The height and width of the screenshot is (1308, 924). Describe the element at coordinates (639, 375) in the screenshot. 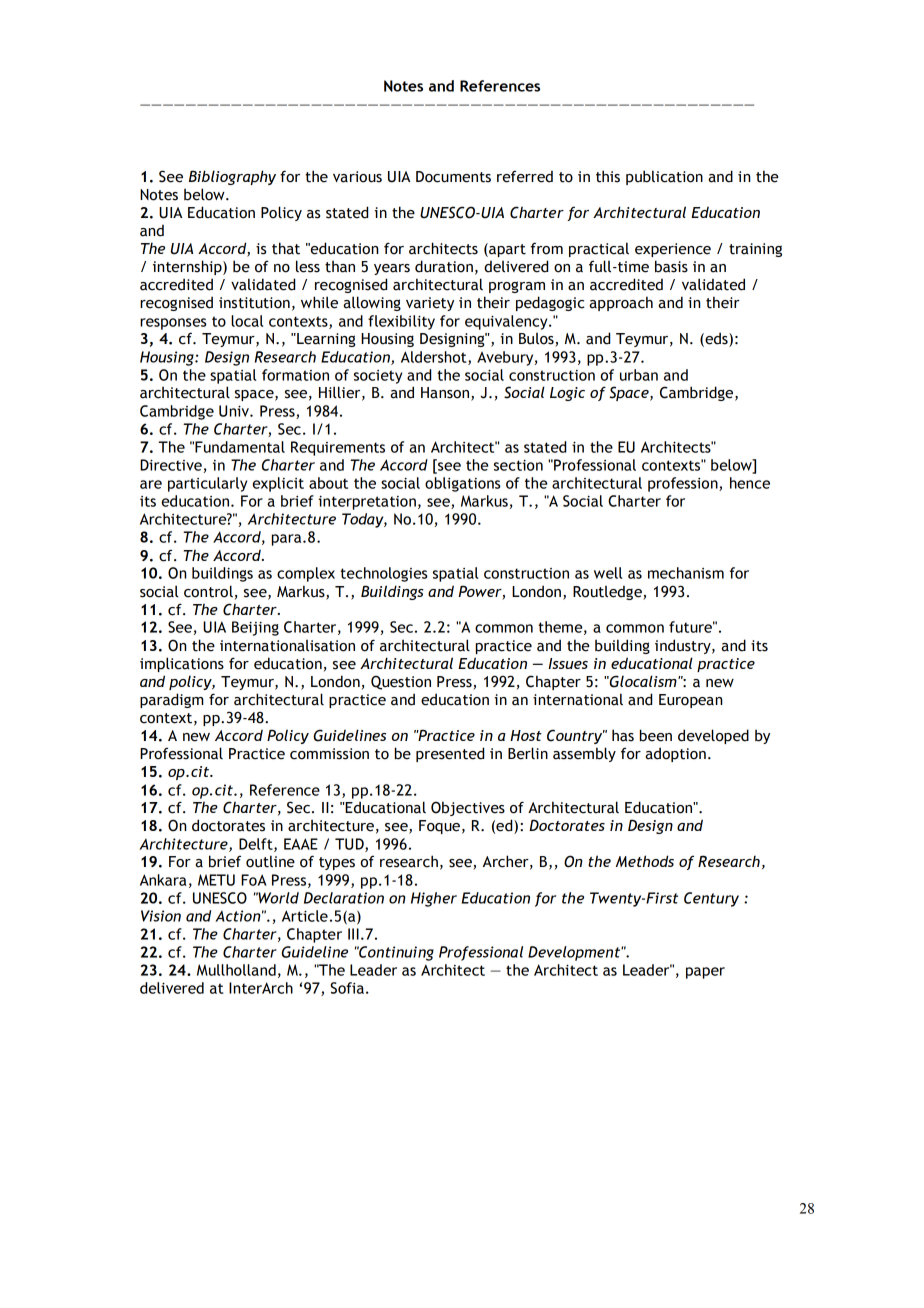

I see `urban` at that location.
